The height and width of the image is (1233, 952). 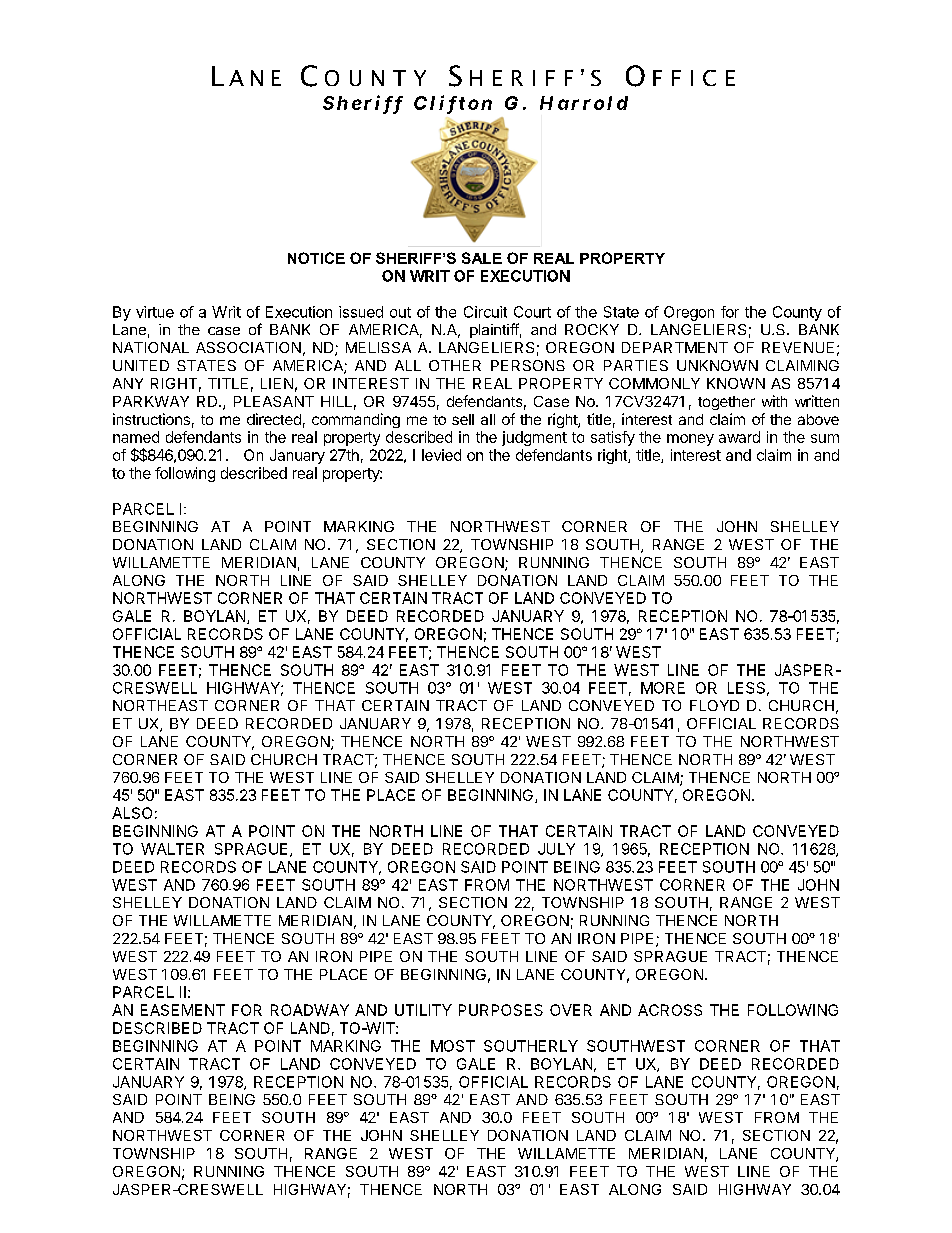 What do you see at coordinates (556, 849) in the image?
I see `JULY` at bounding box center [556, 849].
